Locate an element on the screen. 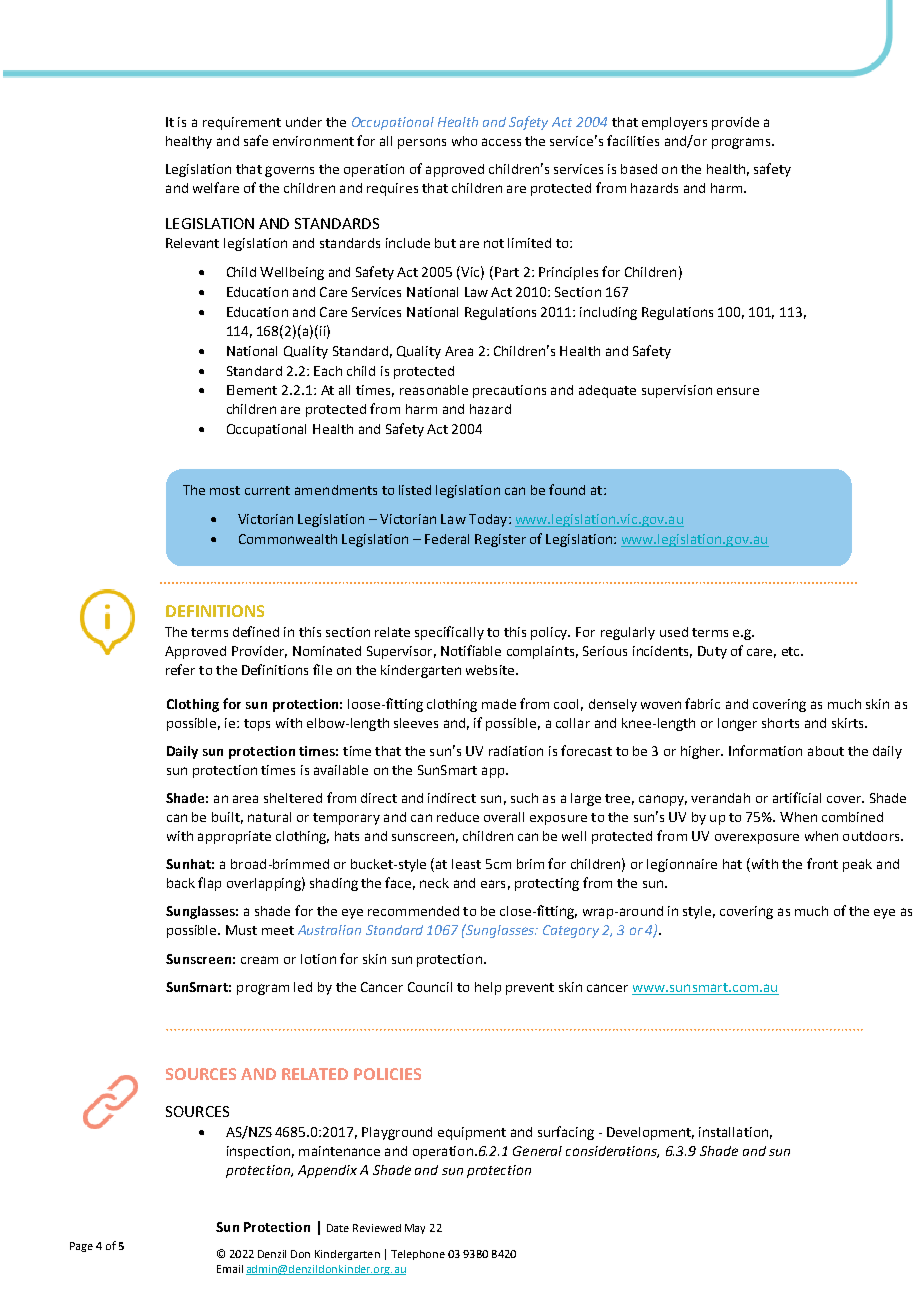 The height and width of the screenshot is (1308, 924). installation is located at coordinates (733, 1132).
